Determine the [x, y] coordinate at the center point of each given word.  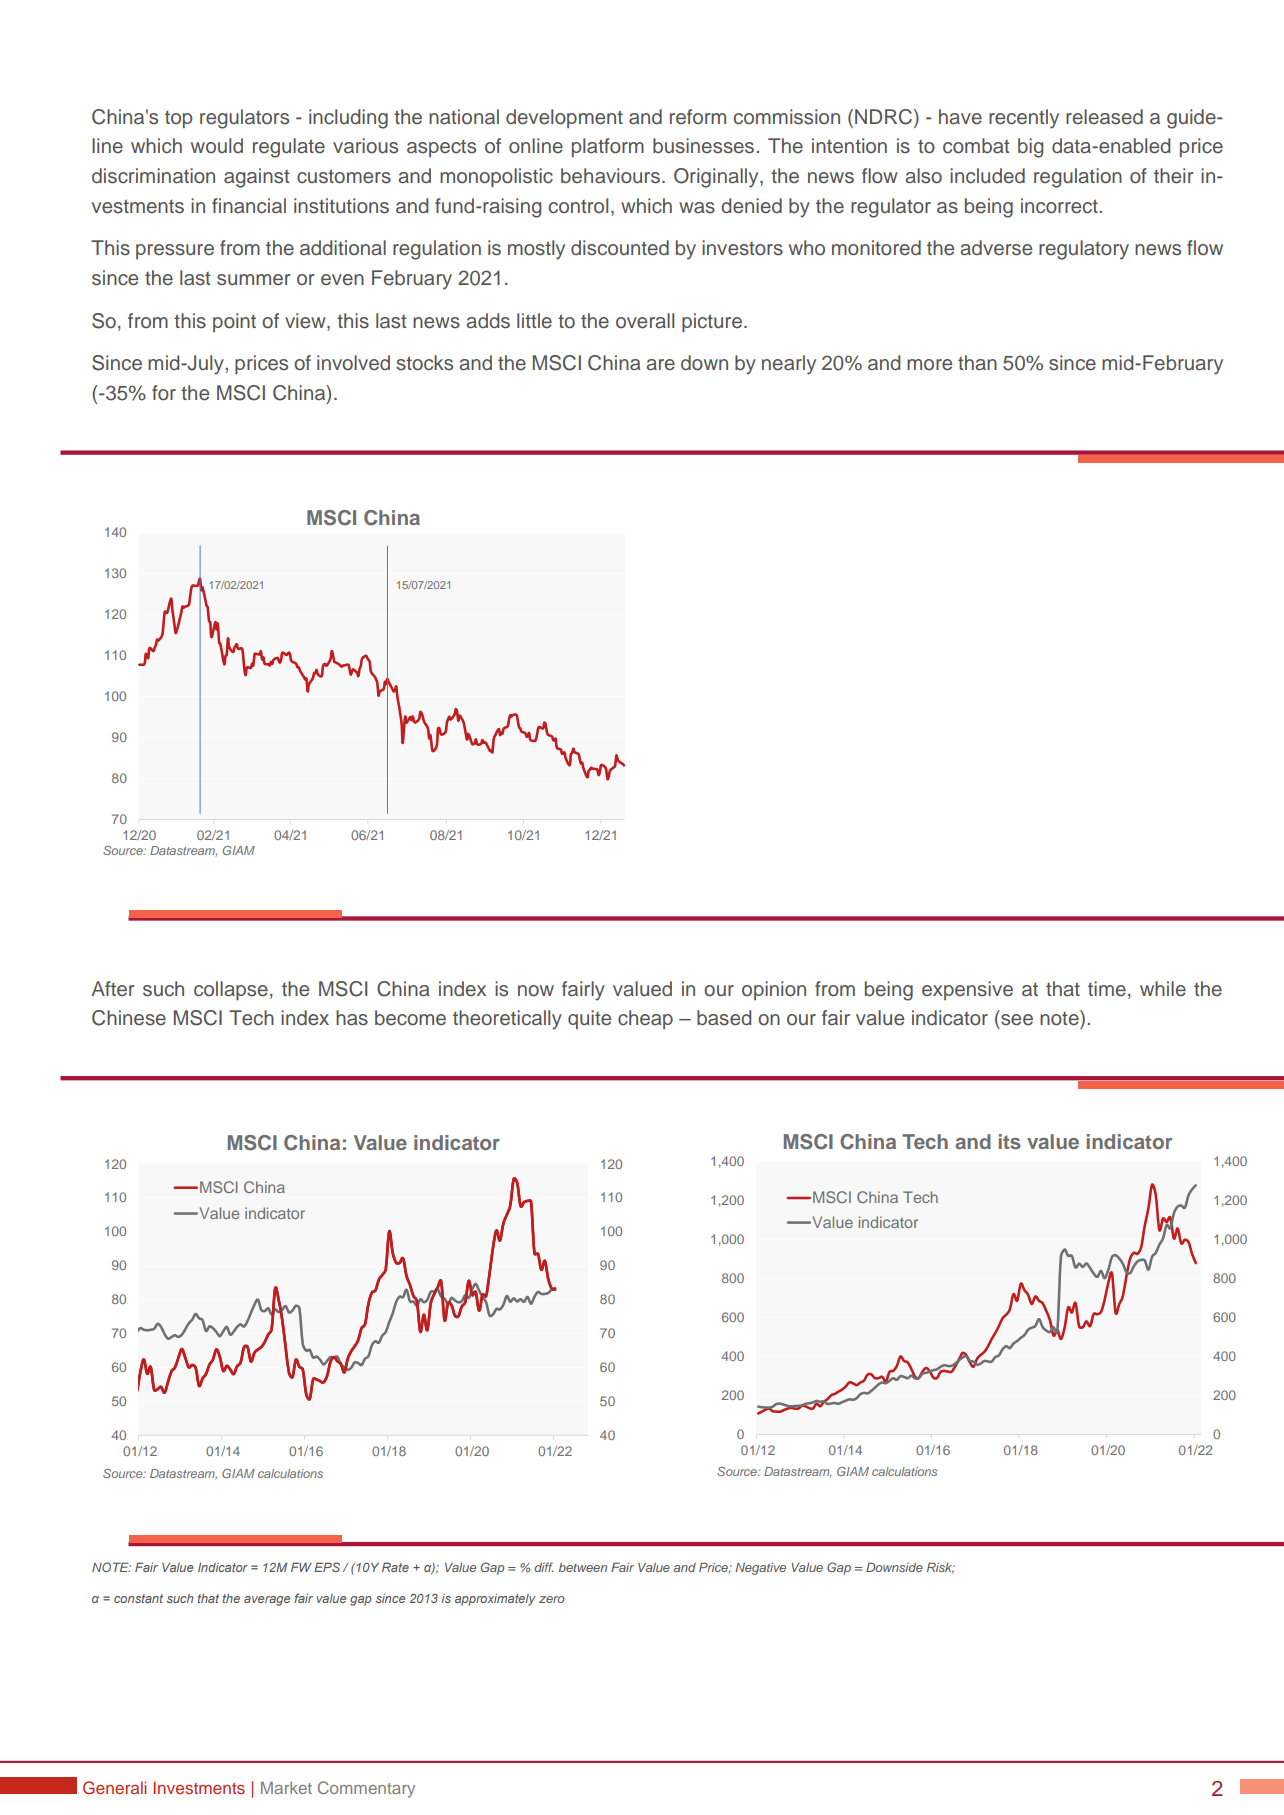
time [1107, 989]
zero [551, 1599]
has [352, 1018]
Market [286, 1787]
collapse [231, 990]
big [1030, 148]
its [1010, 1141]
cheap [645, 1019]
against [257, 178]
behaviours [610, 176]
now [536, 990]
